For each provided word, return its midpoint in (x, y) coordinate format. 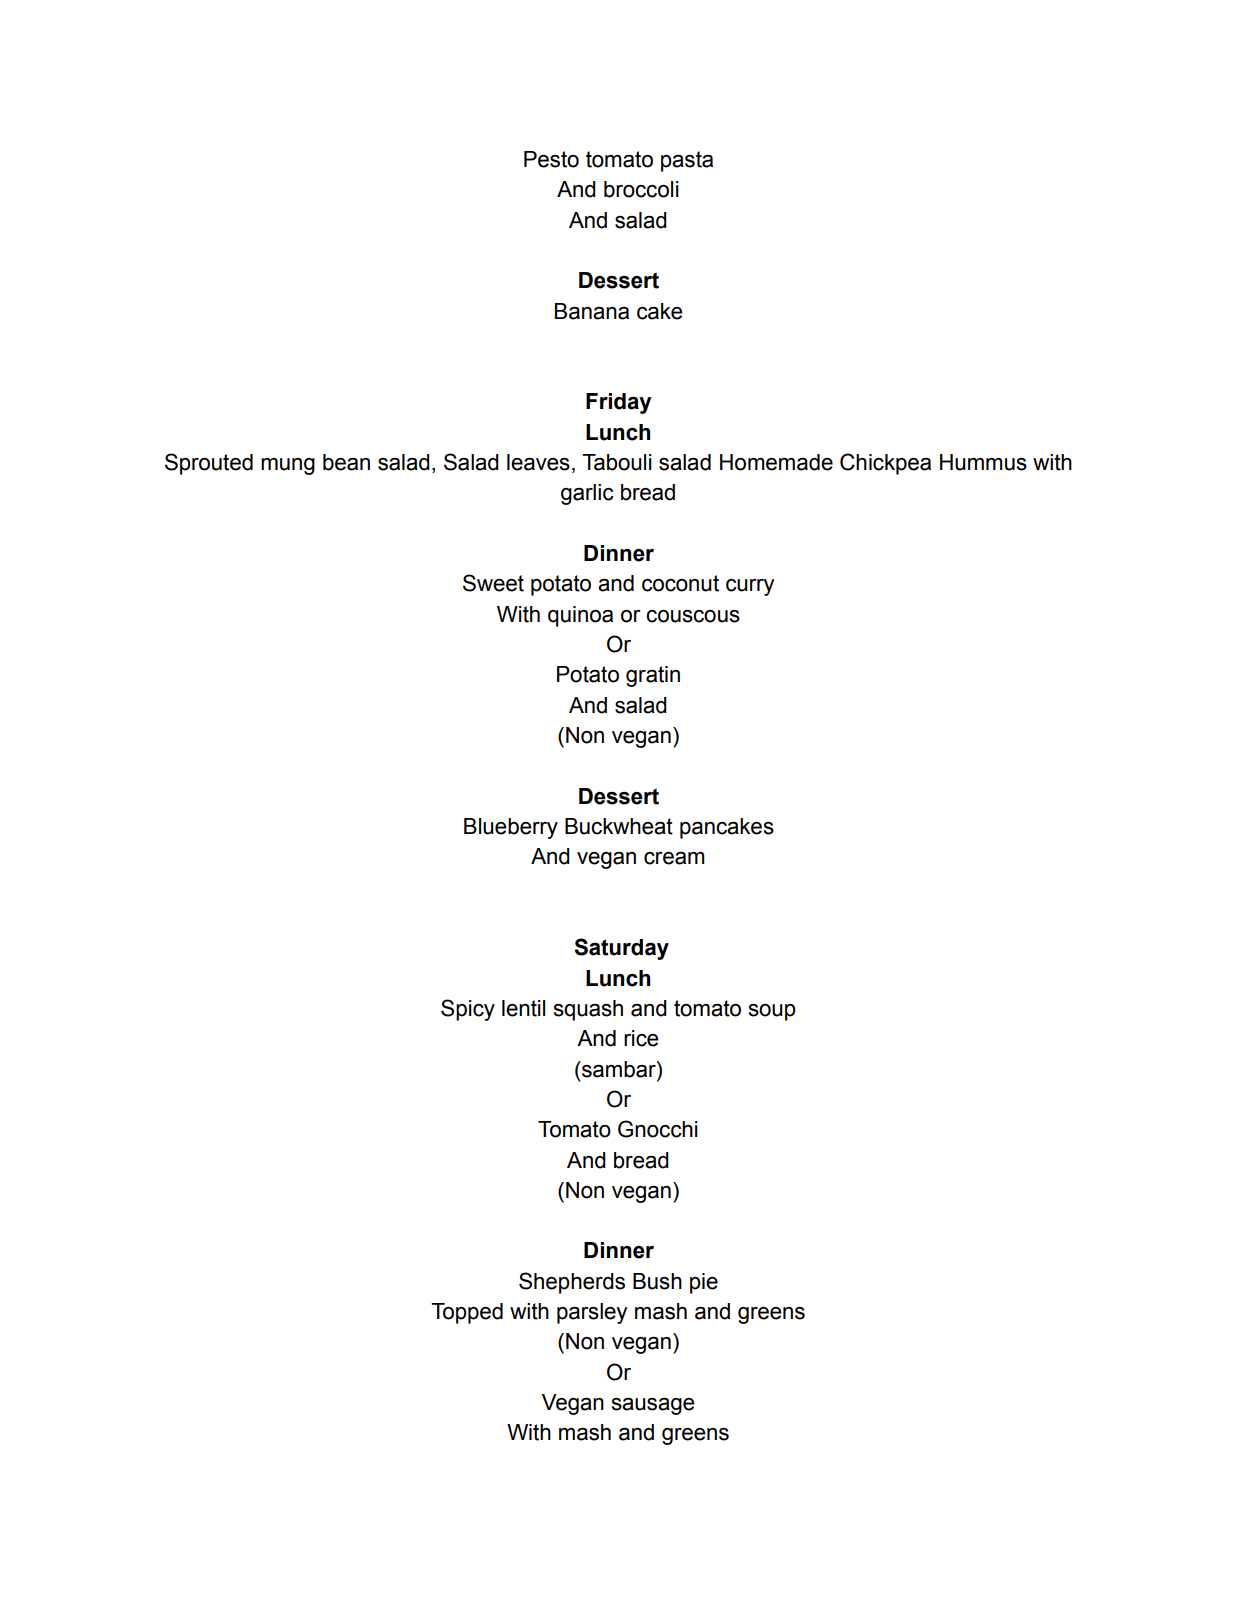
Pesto (551, 159)
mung (288, 466)
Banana (592, 311)
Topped (467, 1313)
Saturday (622, 949)
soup (772, 1012)
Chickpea (885, 464)
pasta (687, 161)
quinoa (580, 616)
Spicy (468, 1010)
